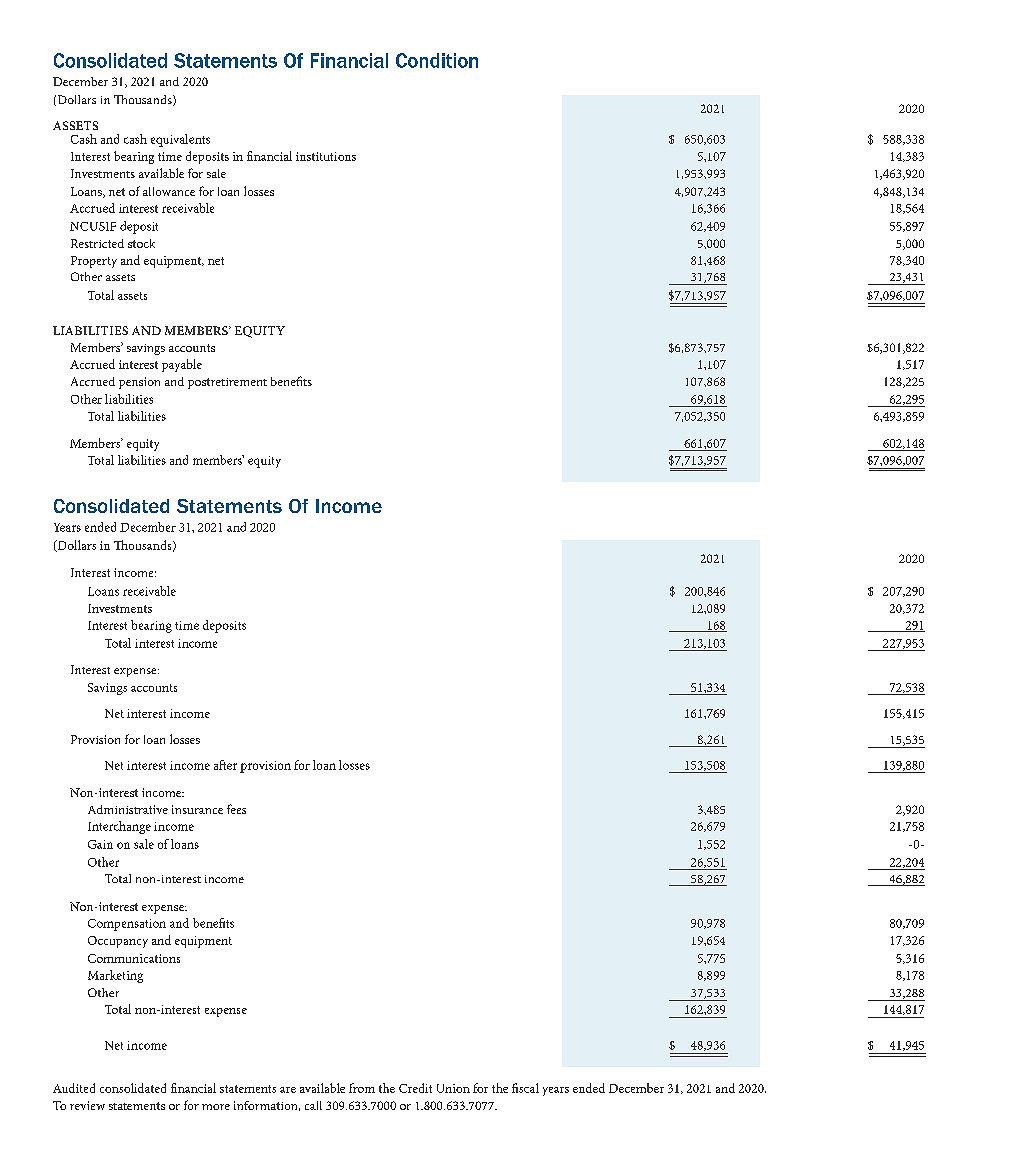  What do you see at coordinates (87, 1105) in the page?
I see `review` at bounding box center [87, 1105].
